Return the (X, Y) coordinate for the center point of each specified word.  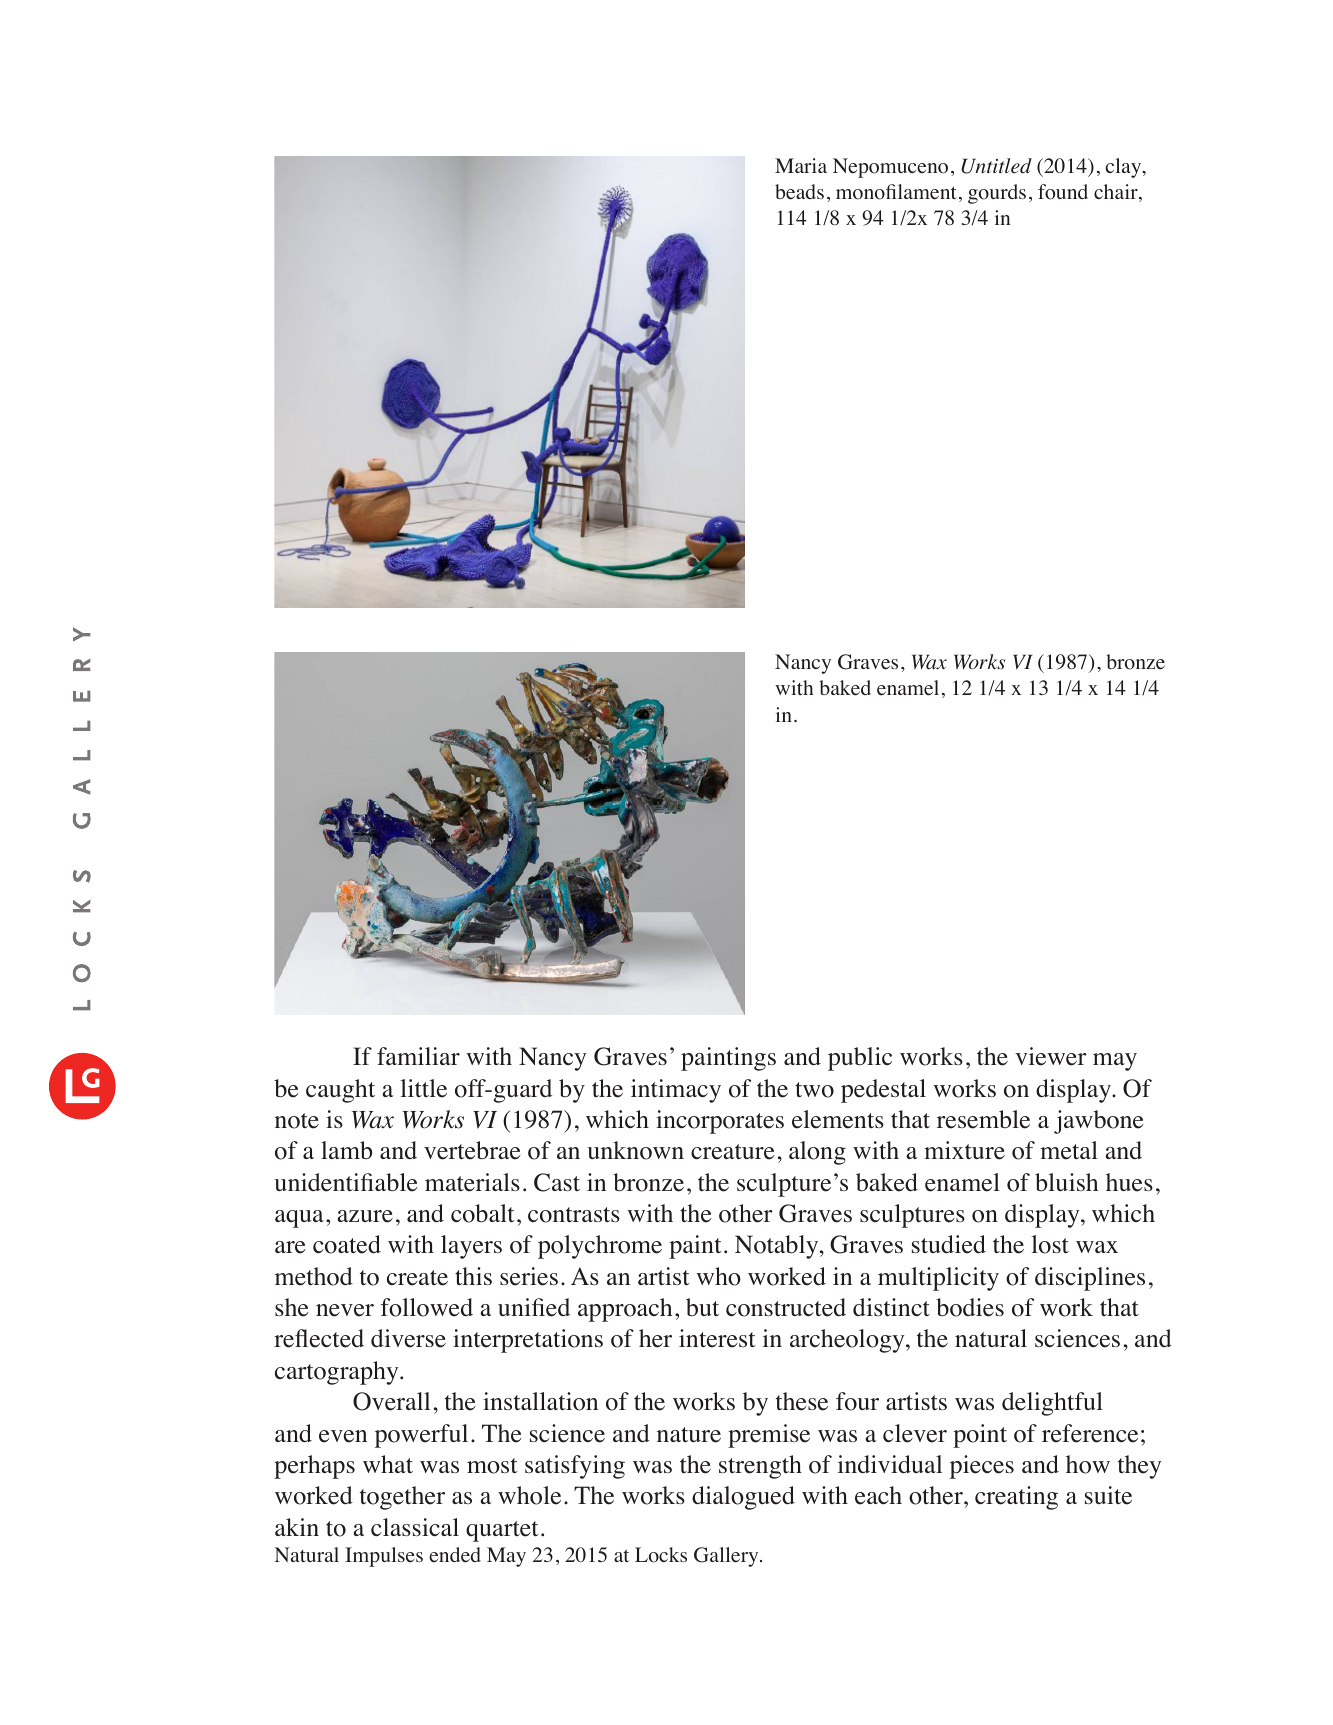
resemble (983, 1119)
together (402, 1498)
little (423, 1088)
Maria (801, 165)
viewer (1051, 1056)
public (860, 1059)
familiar (418, 1056)
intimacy (676, 1091)
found (1063, 192)
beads (799, 192)
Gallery (727, 1557)
